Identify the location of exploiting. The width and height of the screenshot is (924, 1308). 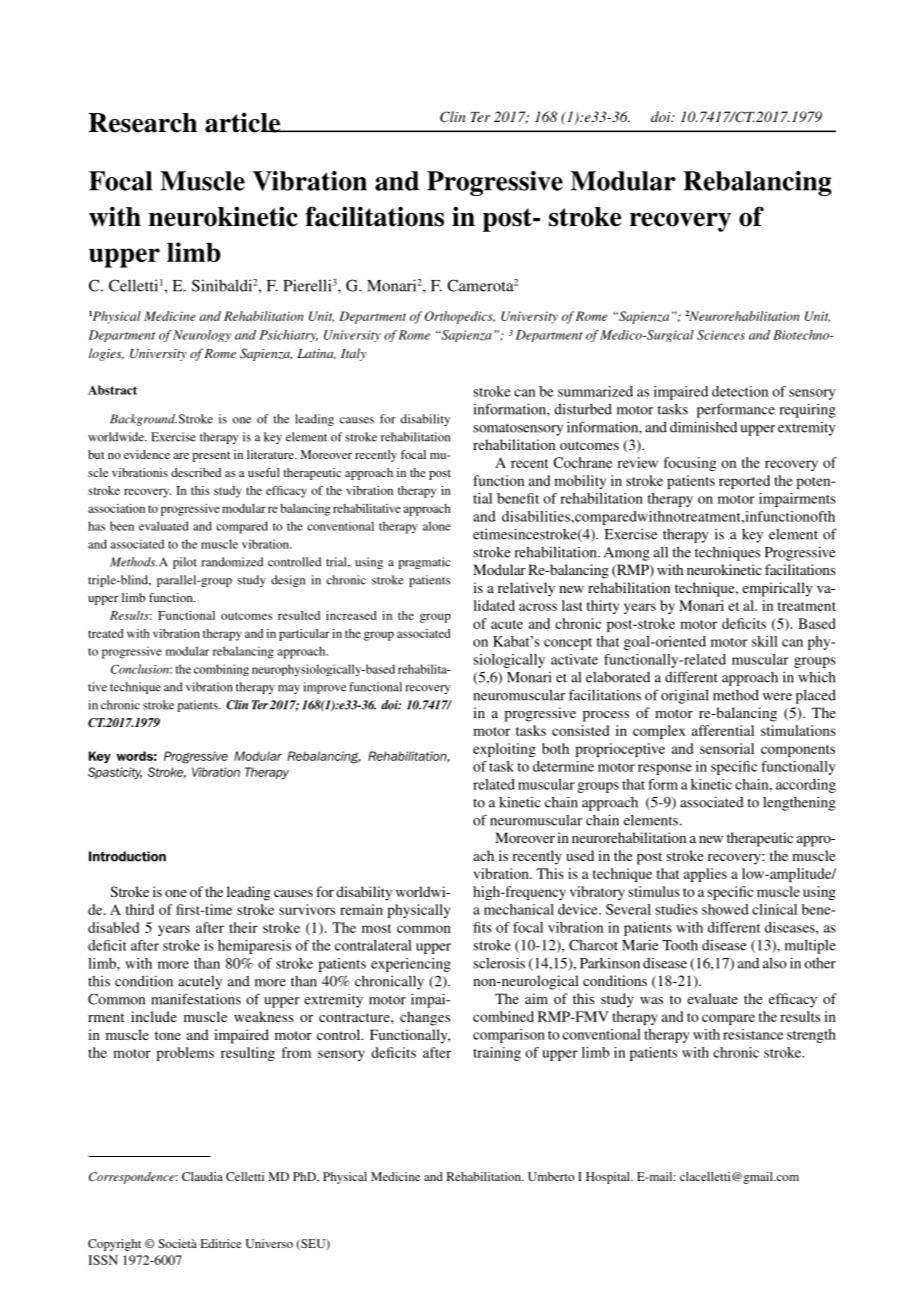
(504, 750).
